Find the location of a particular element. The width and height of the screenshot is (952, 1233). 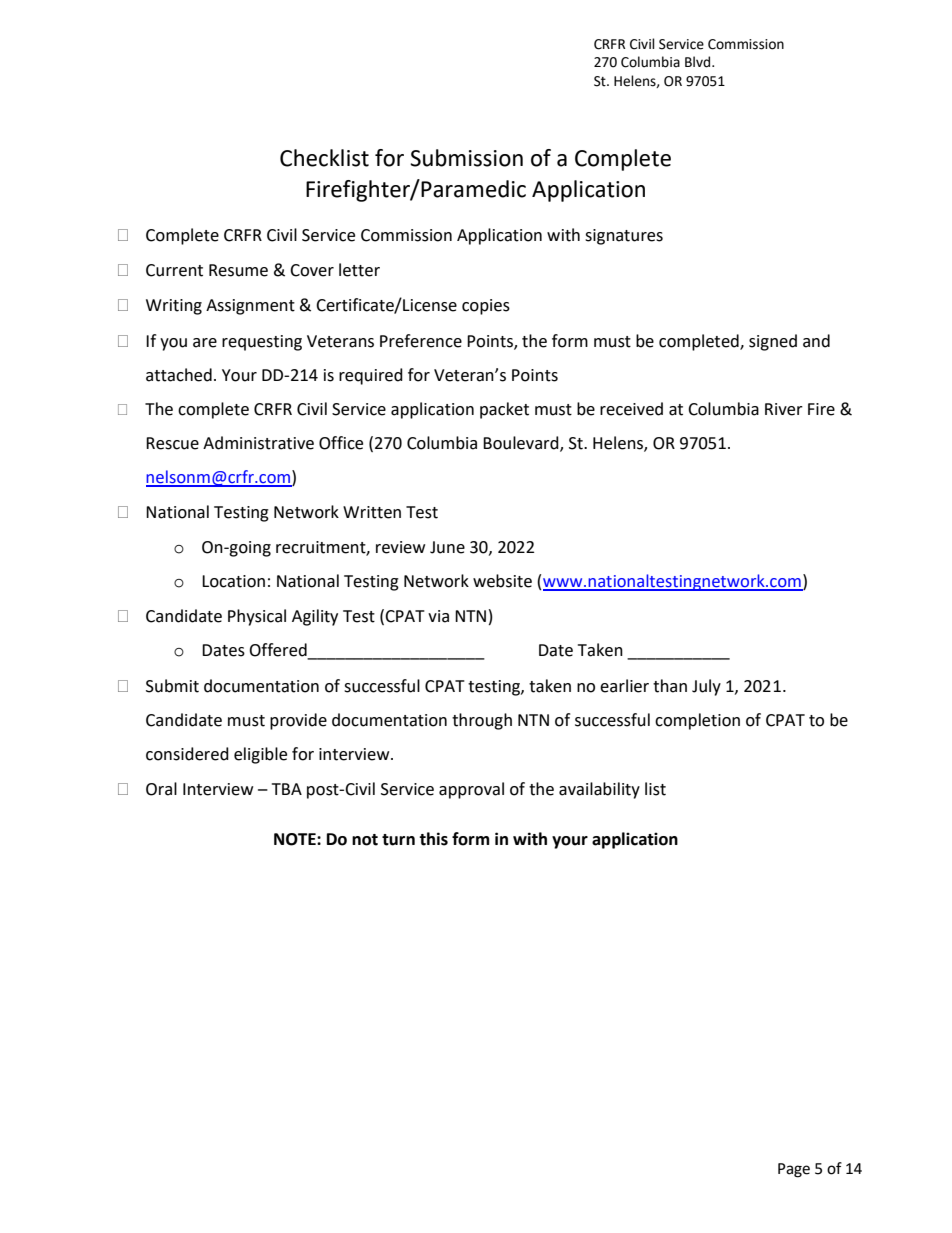

July is located at coordinates (706, 687).
